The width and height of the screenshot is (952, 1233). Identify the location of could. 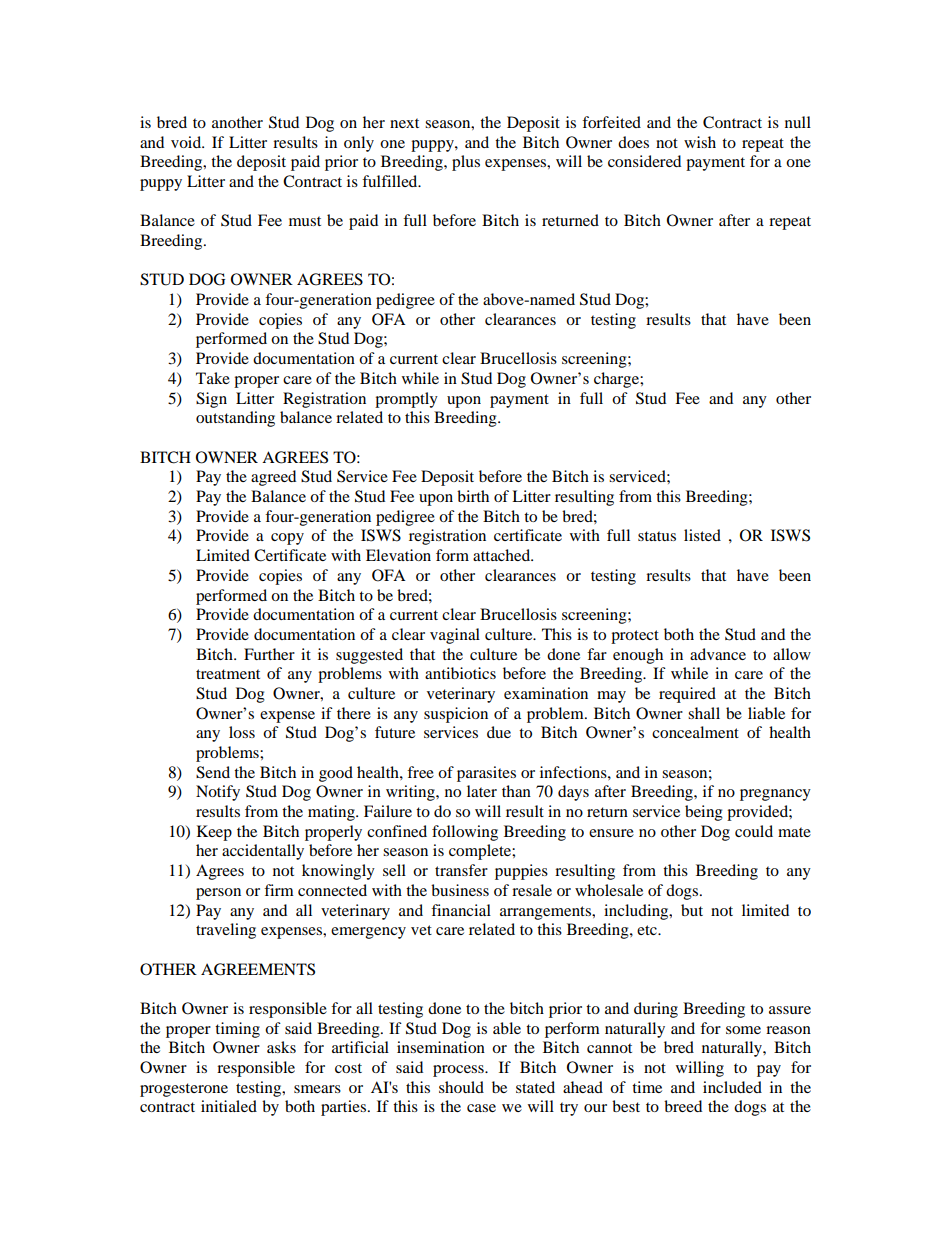
(754, 831).
